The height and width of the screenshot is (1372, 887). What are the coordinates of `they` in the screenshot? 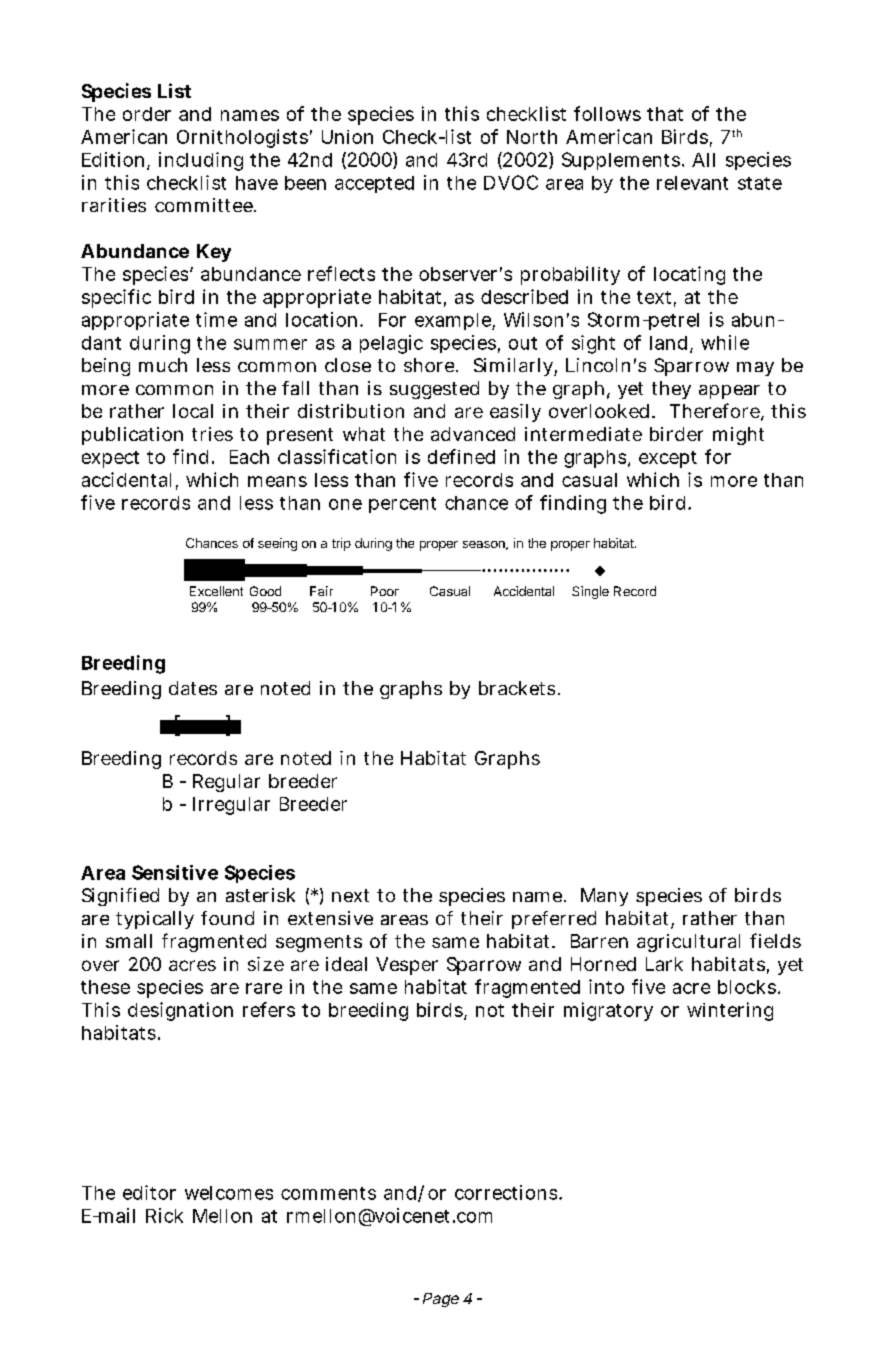 It's located at (671, 390).
